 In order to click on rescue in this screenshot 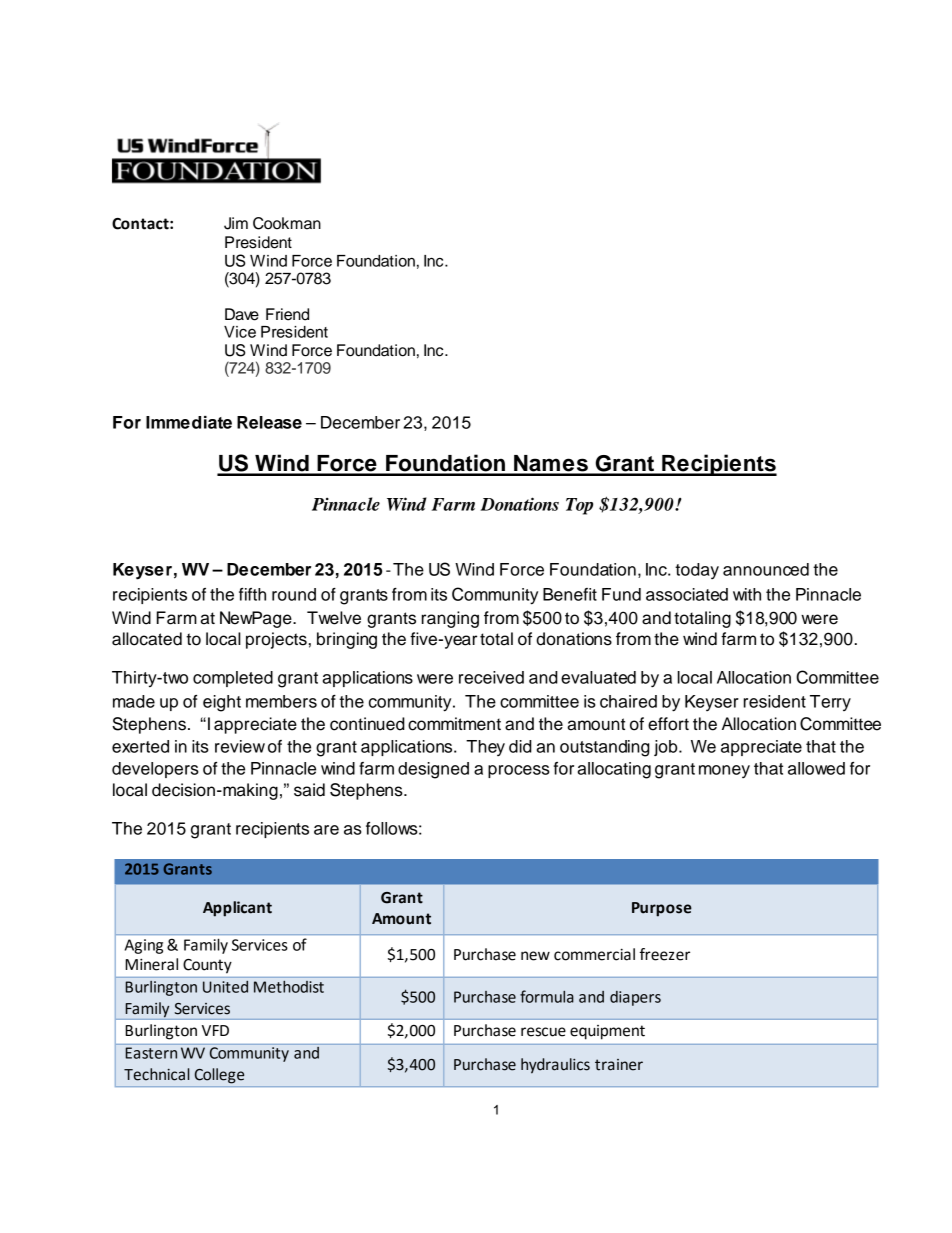, I will do `click(543, 1032)`.
